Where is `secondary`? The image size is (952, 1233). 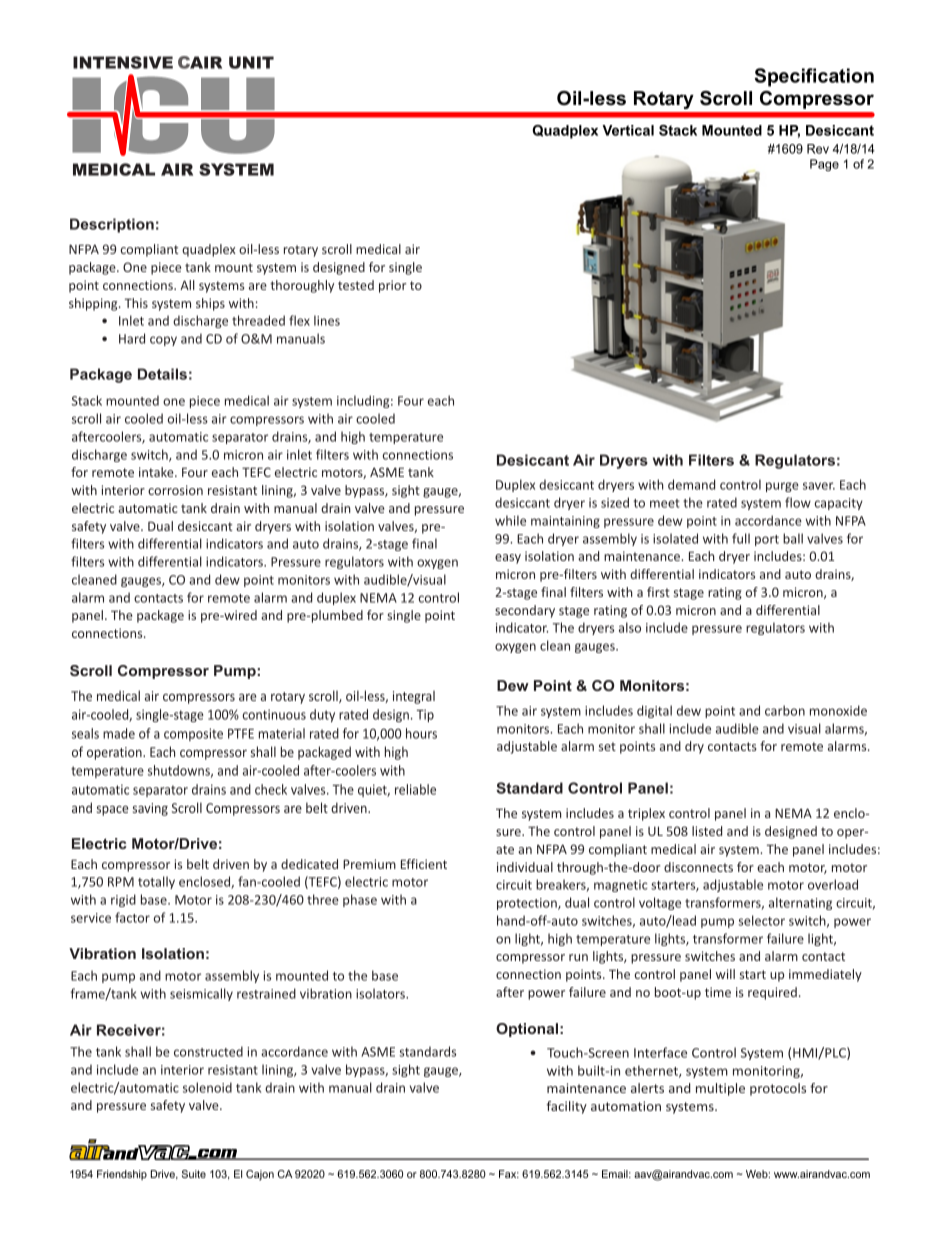
secondary is located at coordinates (525, 611).
